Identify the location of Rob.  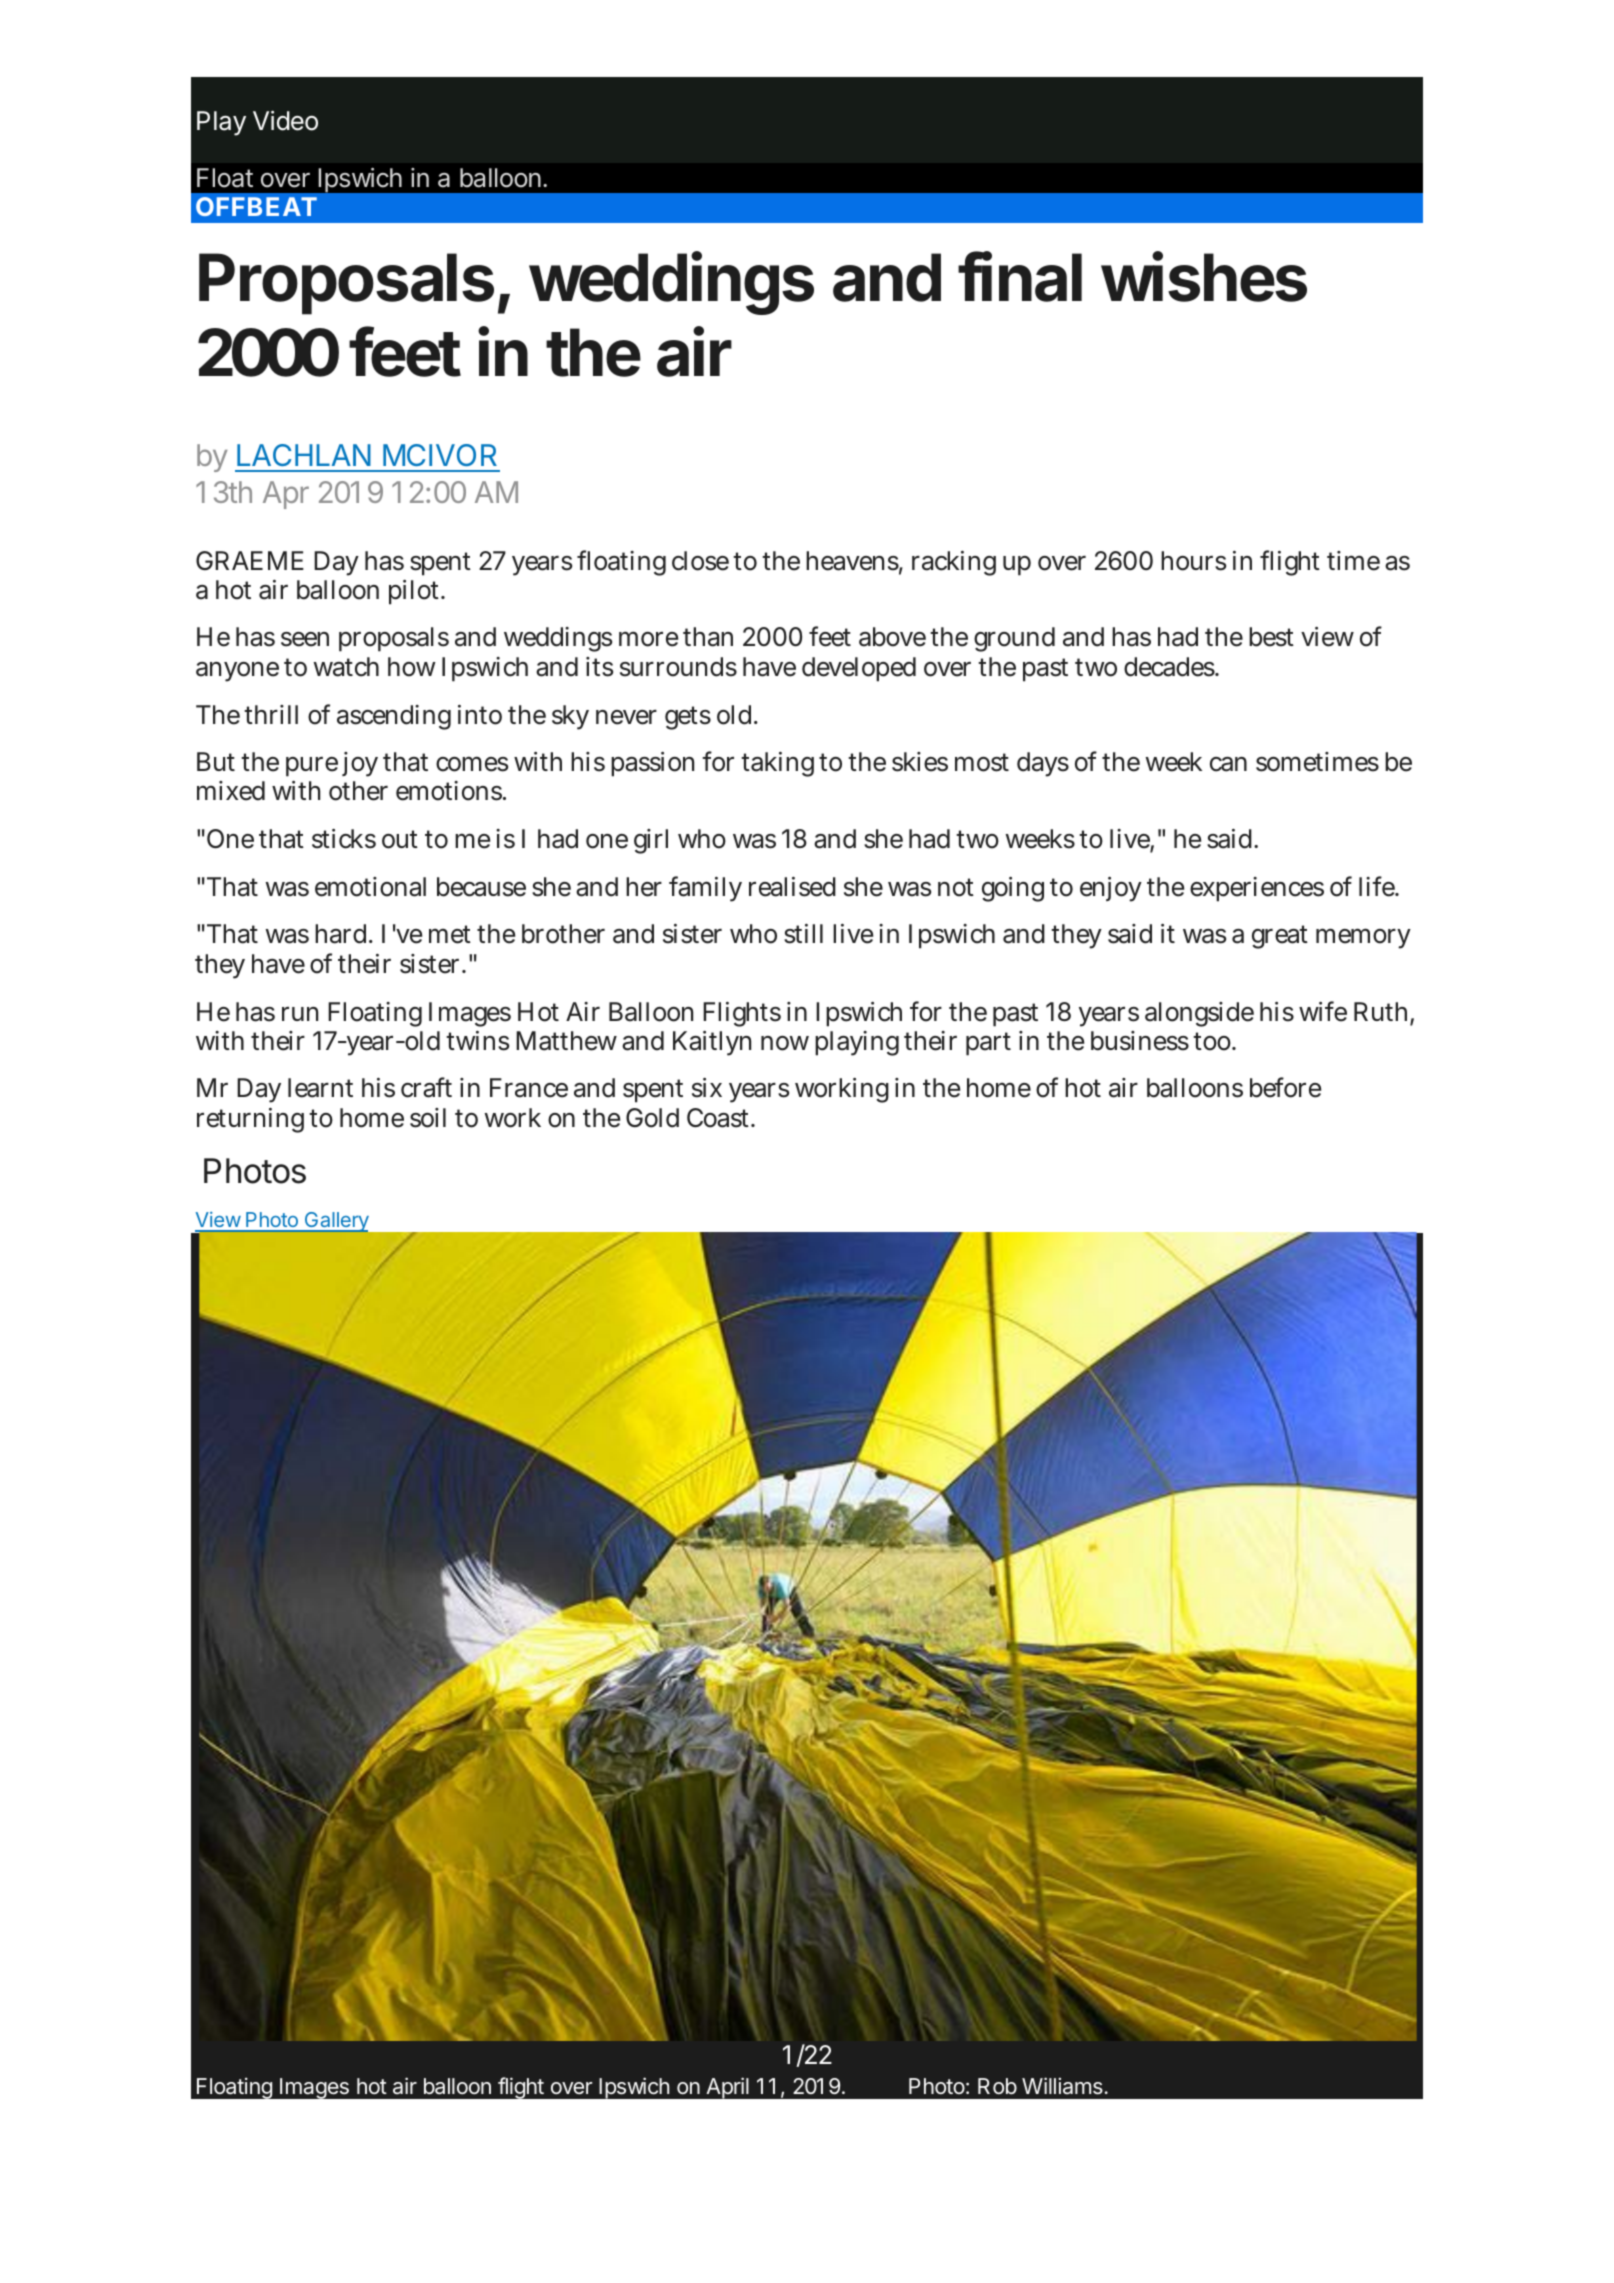
(997, 2086).
